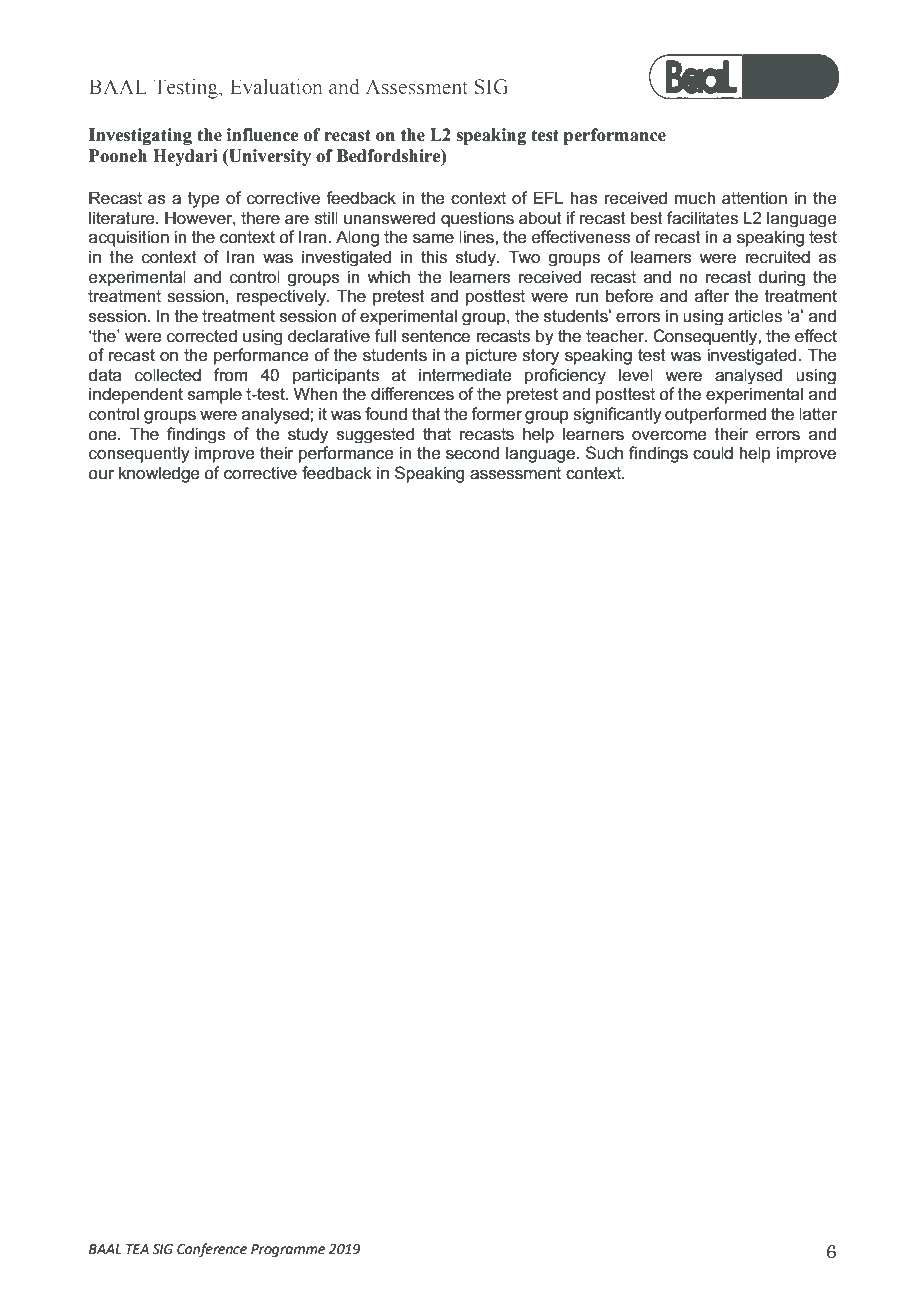 This image has height=1308, width=924. Describe the element at coordinates (159, 474) in the image. I see `knowledge` at that location.
